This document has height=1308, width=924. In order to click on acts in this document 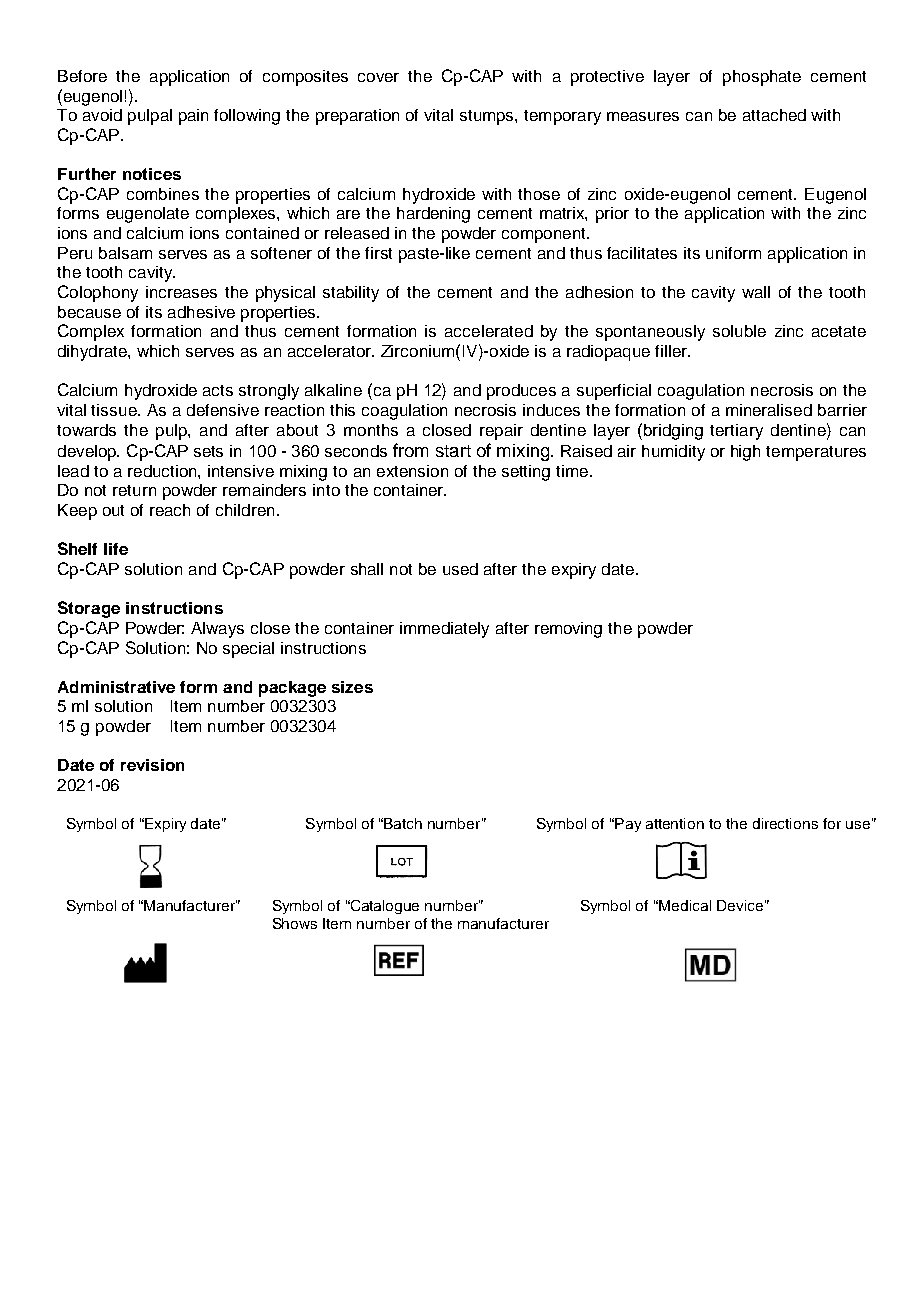, I will do `click(218, 390)`.
